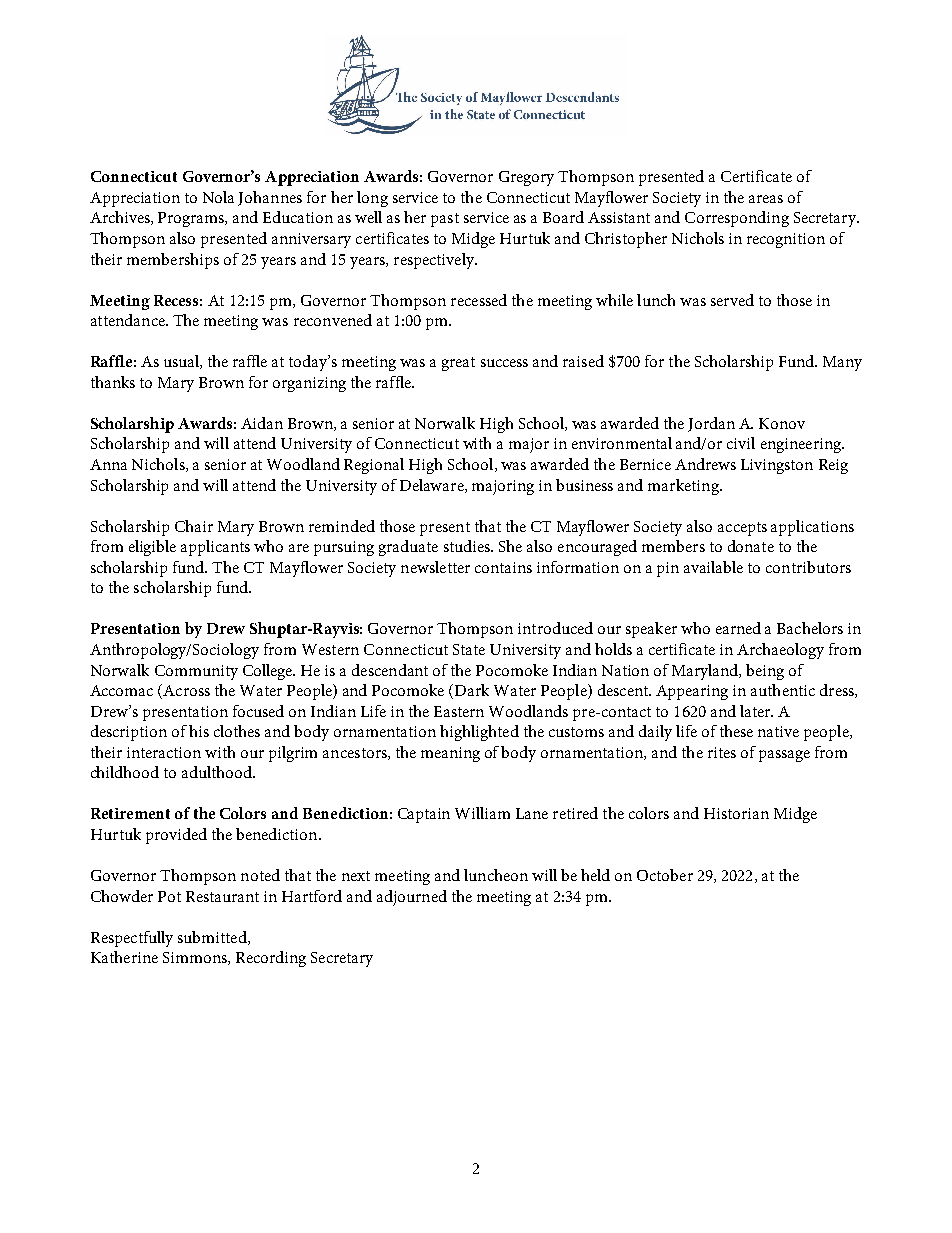 The width and height of the image is (952, 1233). What do you see at coordinates (472, 690) in the image?
I see `Dark` at bounding box center [472, 690].
